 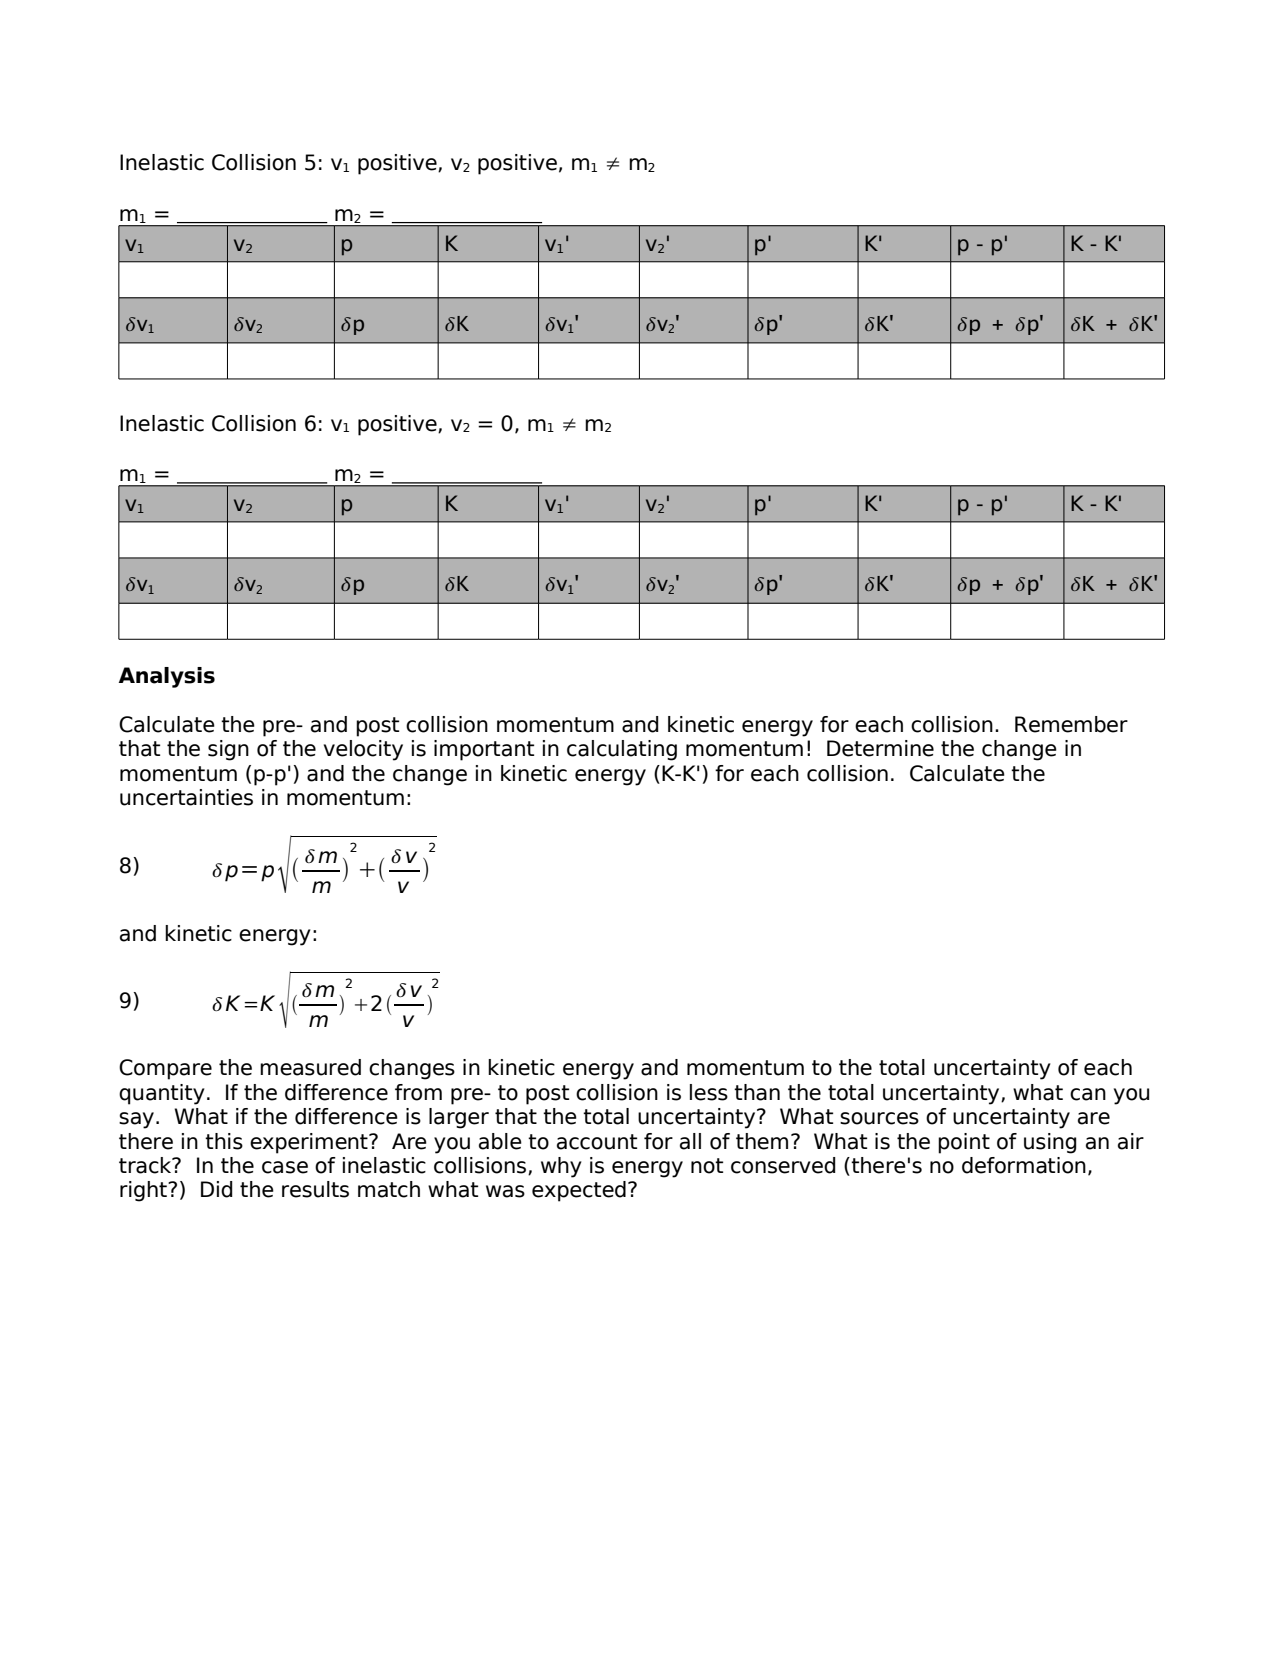 I want to click on measured, so click(x=310, y=1067).
